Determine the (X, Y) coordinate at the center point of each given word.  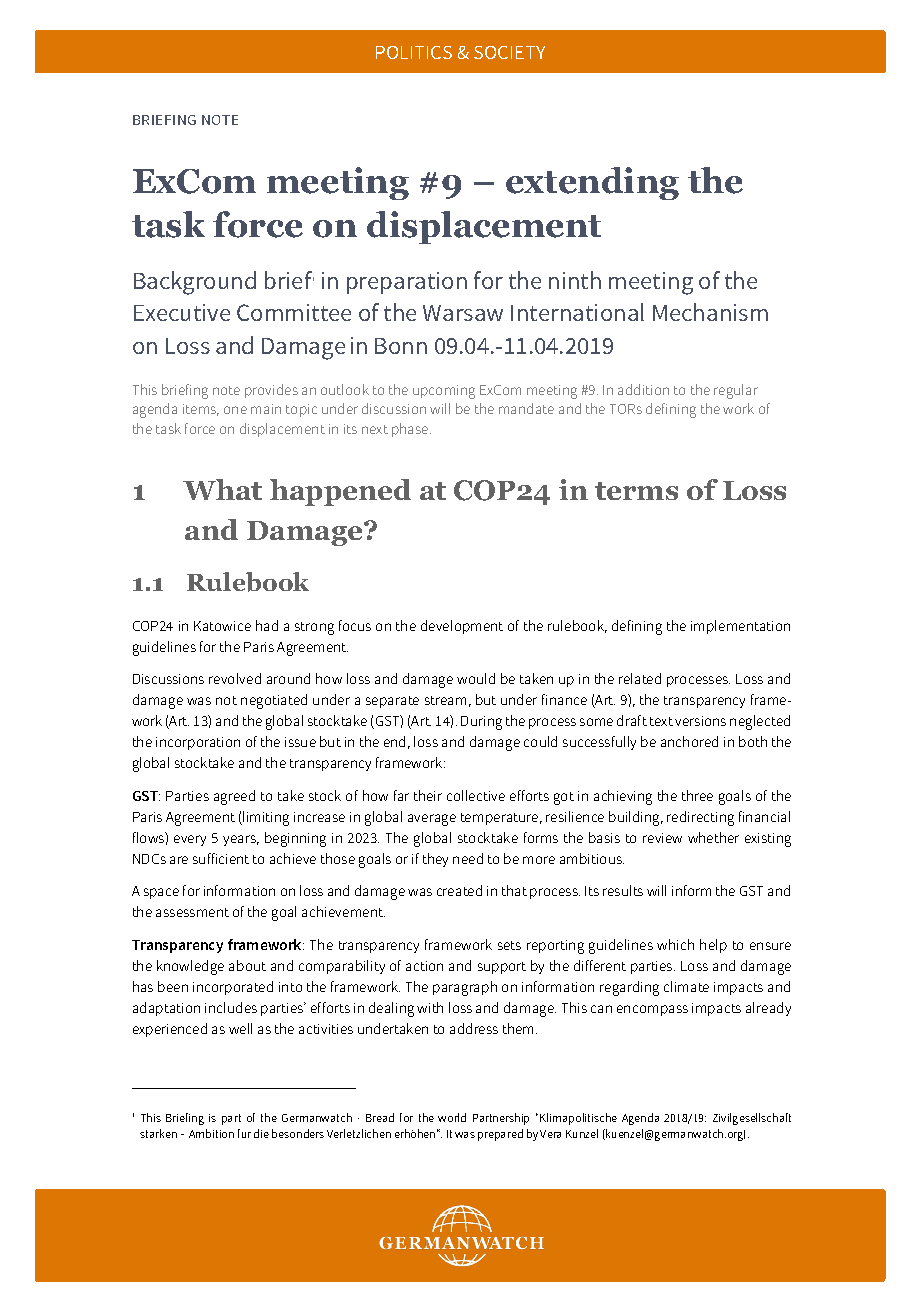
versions (700, 721)
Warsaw (463, 313)
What (222, 489)
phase (411, 430)
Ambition (211, 1133)
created (459, 890)
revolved (235, 678)
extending (592, 183)
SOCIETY (509, 52)
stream (445, 700)
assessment (192, 912)
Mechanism (710, 312)
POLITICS (414, 52)
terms (636, 491)
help (713, 946)
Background (195, 283)
